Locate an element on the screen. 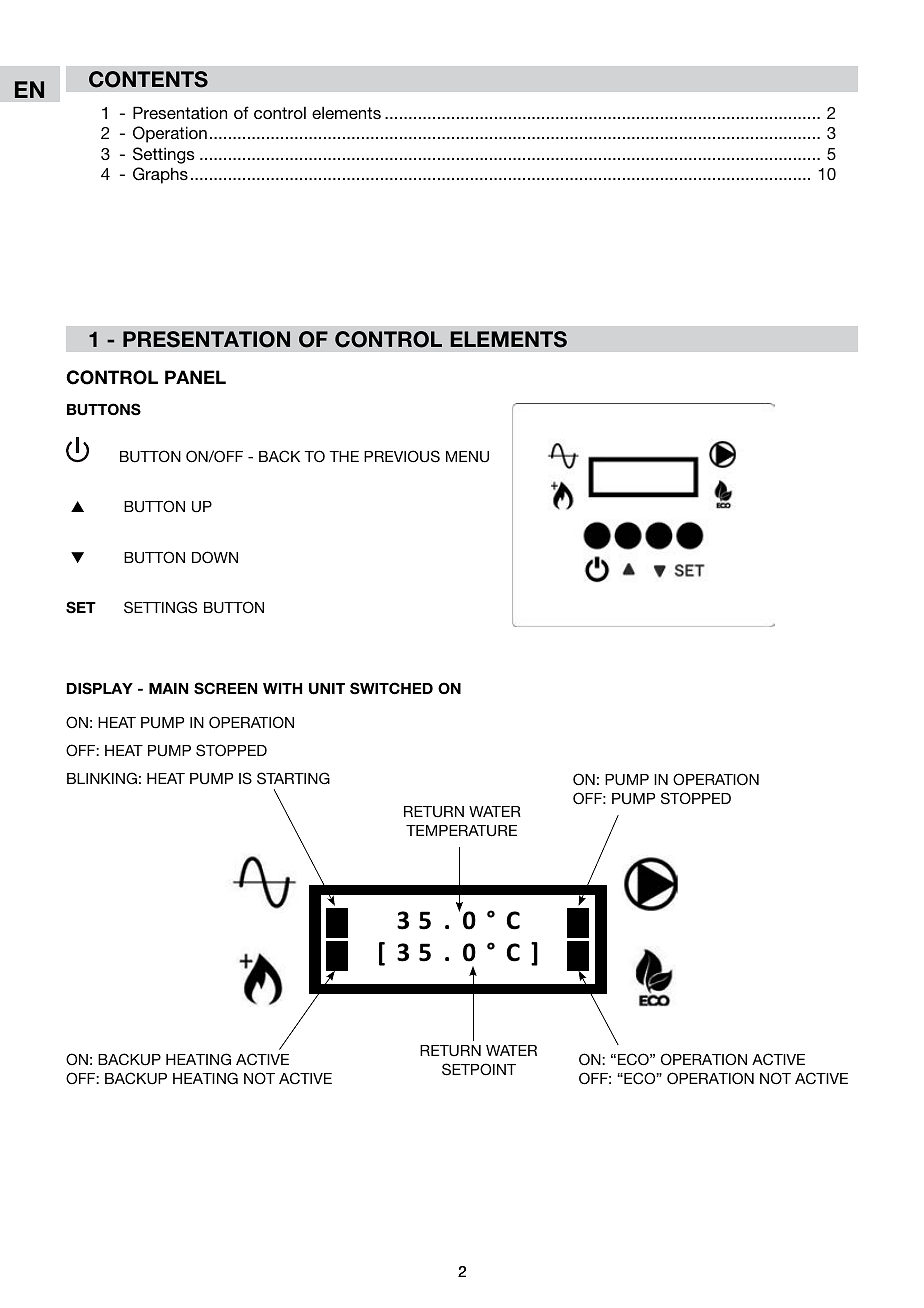  Contents is located at coordinates (148, 79).
